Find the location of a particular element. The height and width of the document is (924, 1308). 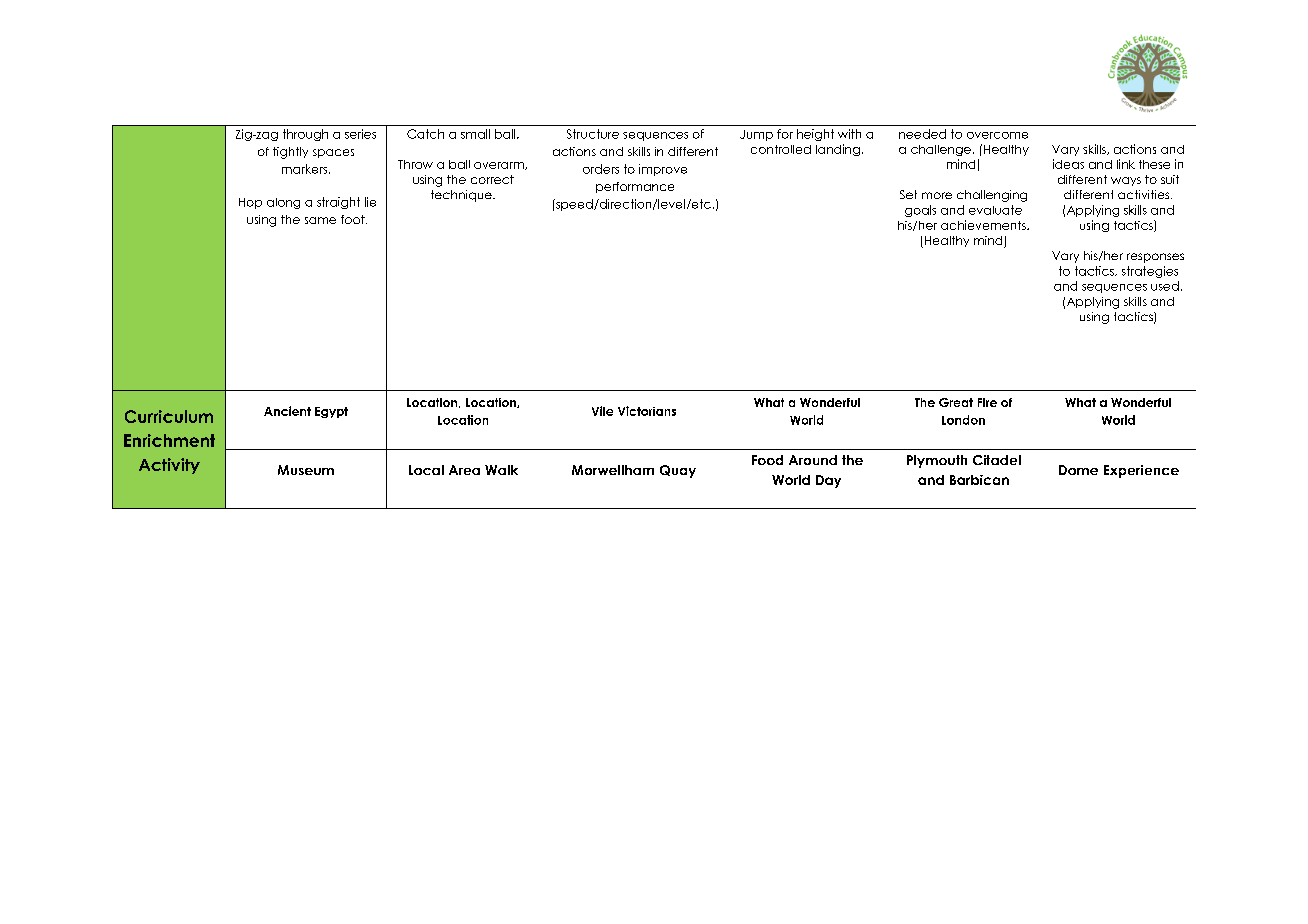

Quay is located at coordinates (678, 471).
